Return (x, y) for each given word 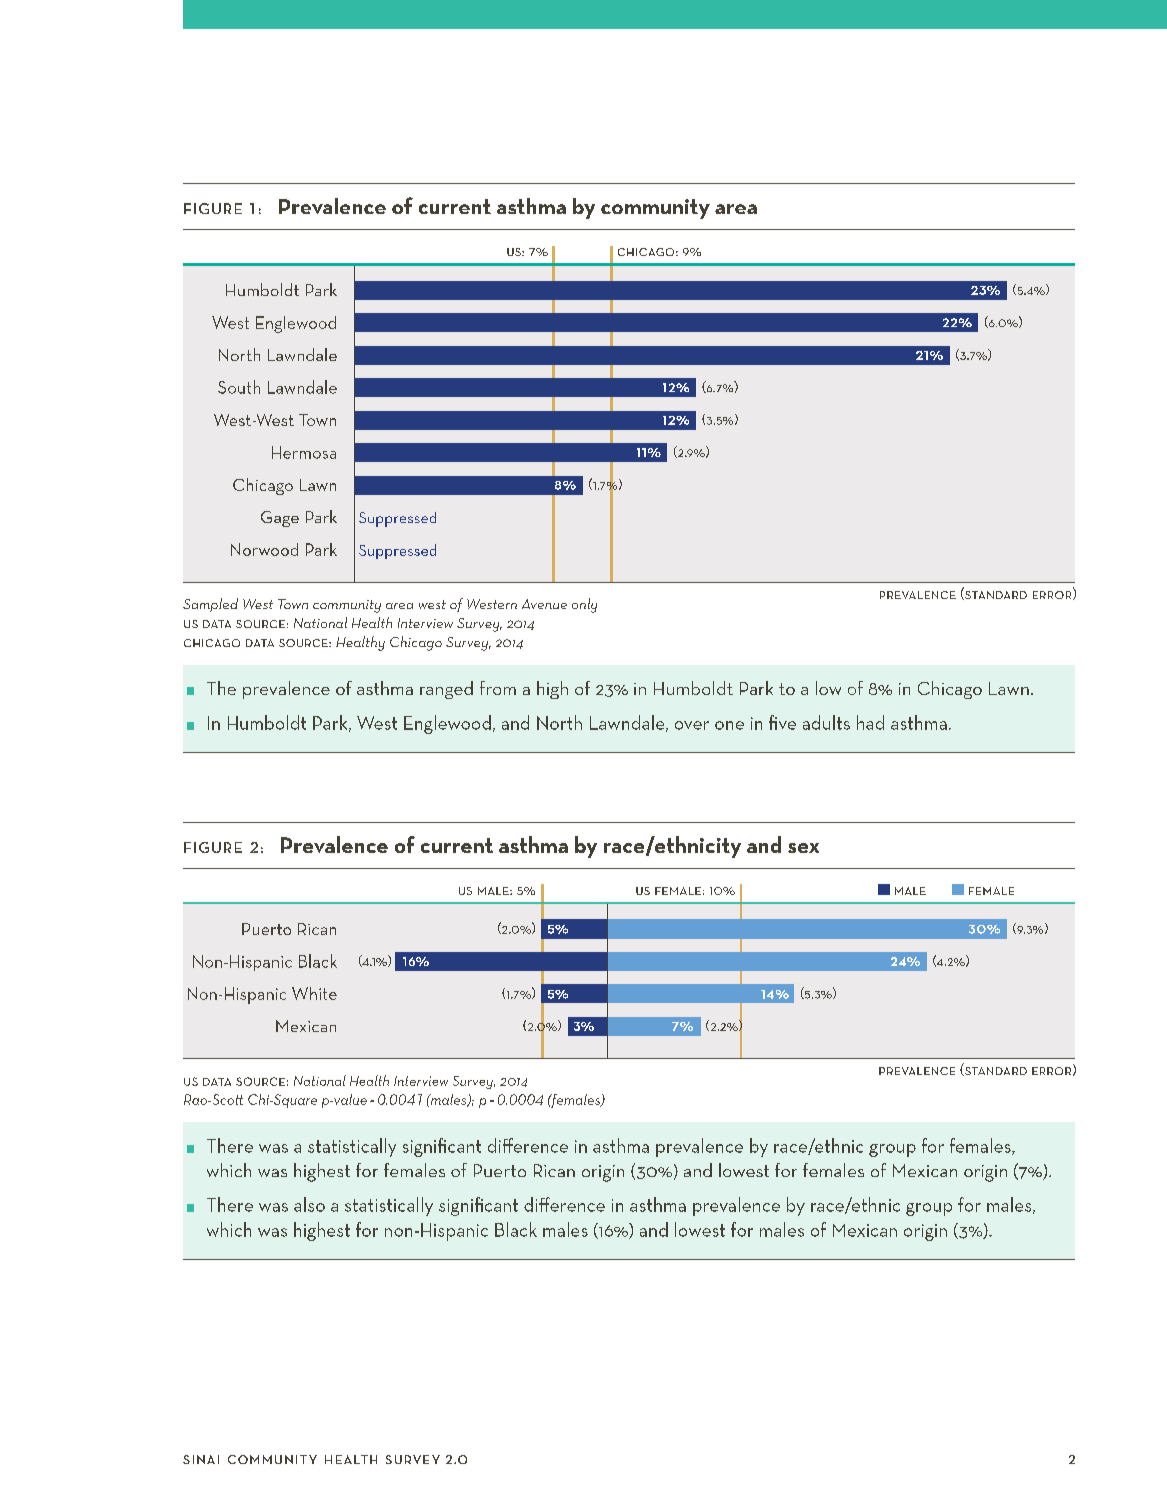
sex (803, 848)
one (729, 725)
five (782, 722)
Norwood (264, 549)
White (314, 993)
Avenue (544, 604)
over (692, 725)
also (309, 1204)
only (584, 605)
